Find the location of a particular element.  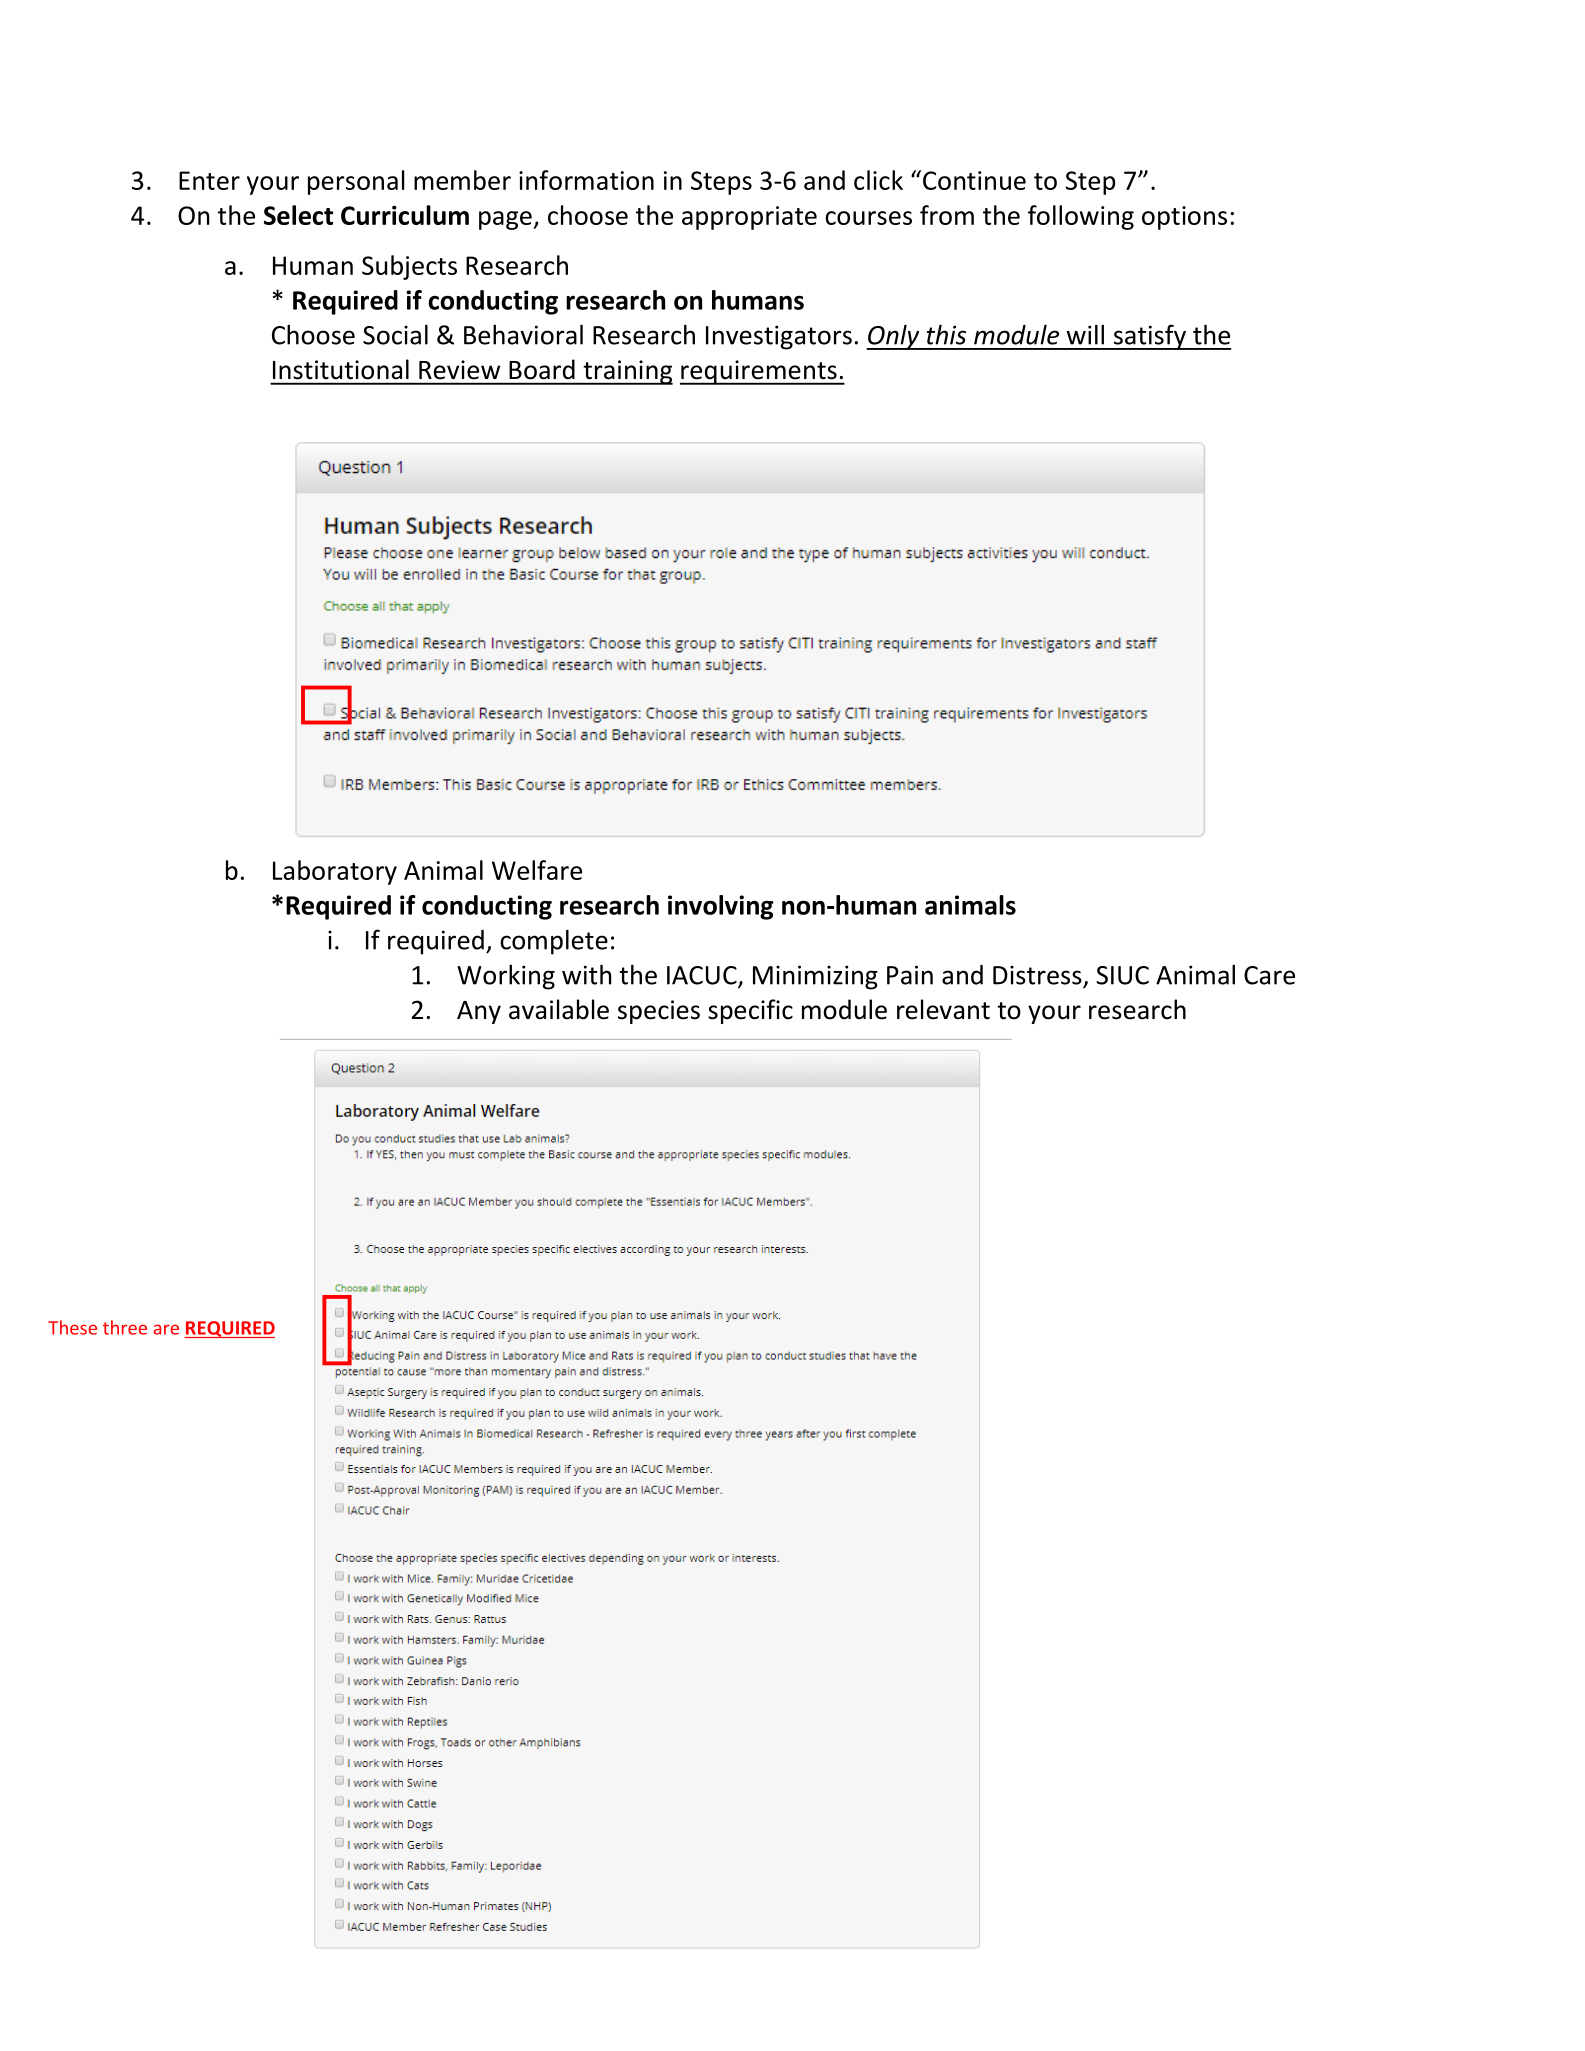

Enter is located at coordinates (209, 180).
